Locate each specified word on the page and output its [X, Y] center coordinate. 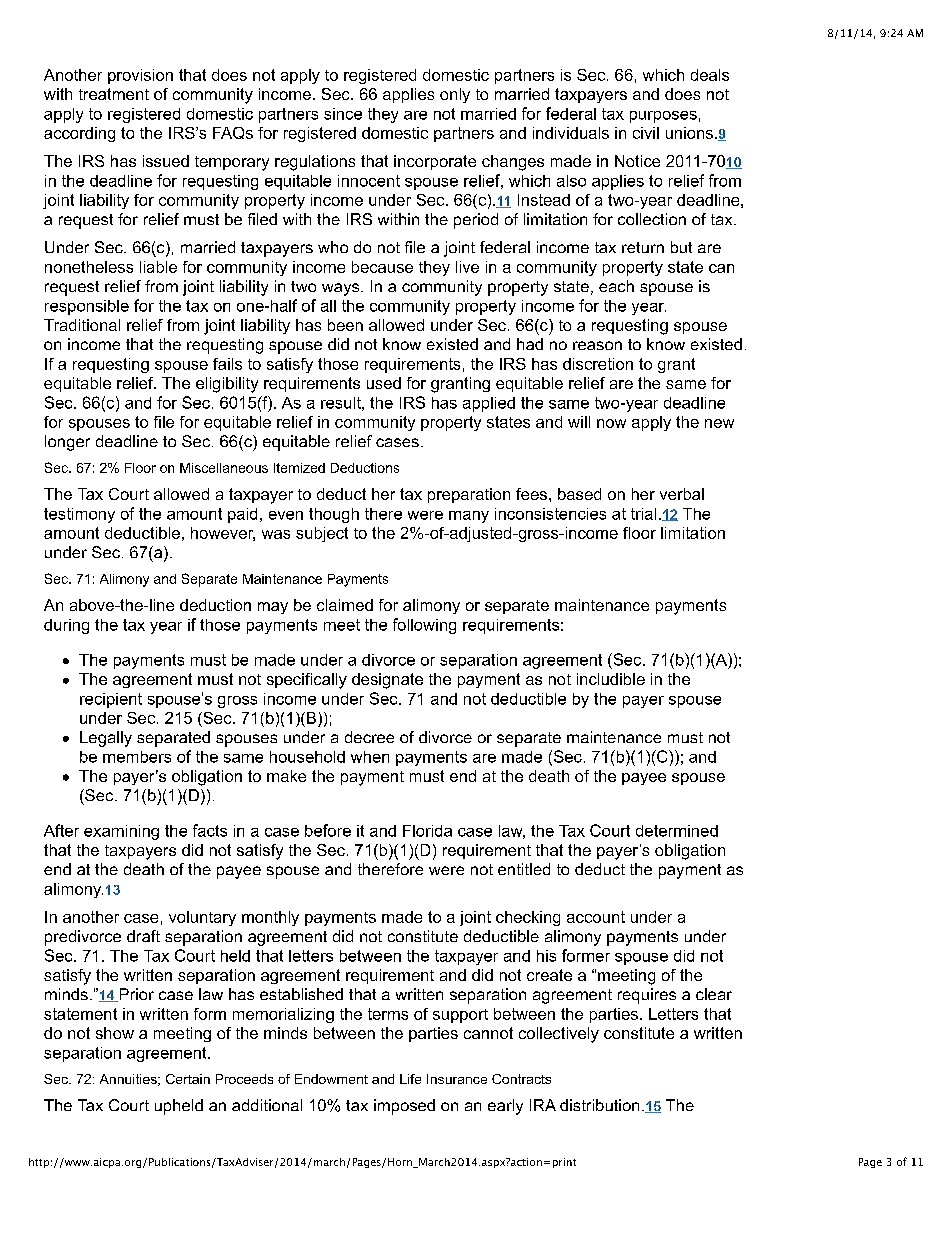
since [343, 114]
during [66, 626]
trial [643, 514]
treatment [114, 94]
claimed [345, 605]
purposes [663, 117]
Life [410, 1079]
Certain [188, 1079]
